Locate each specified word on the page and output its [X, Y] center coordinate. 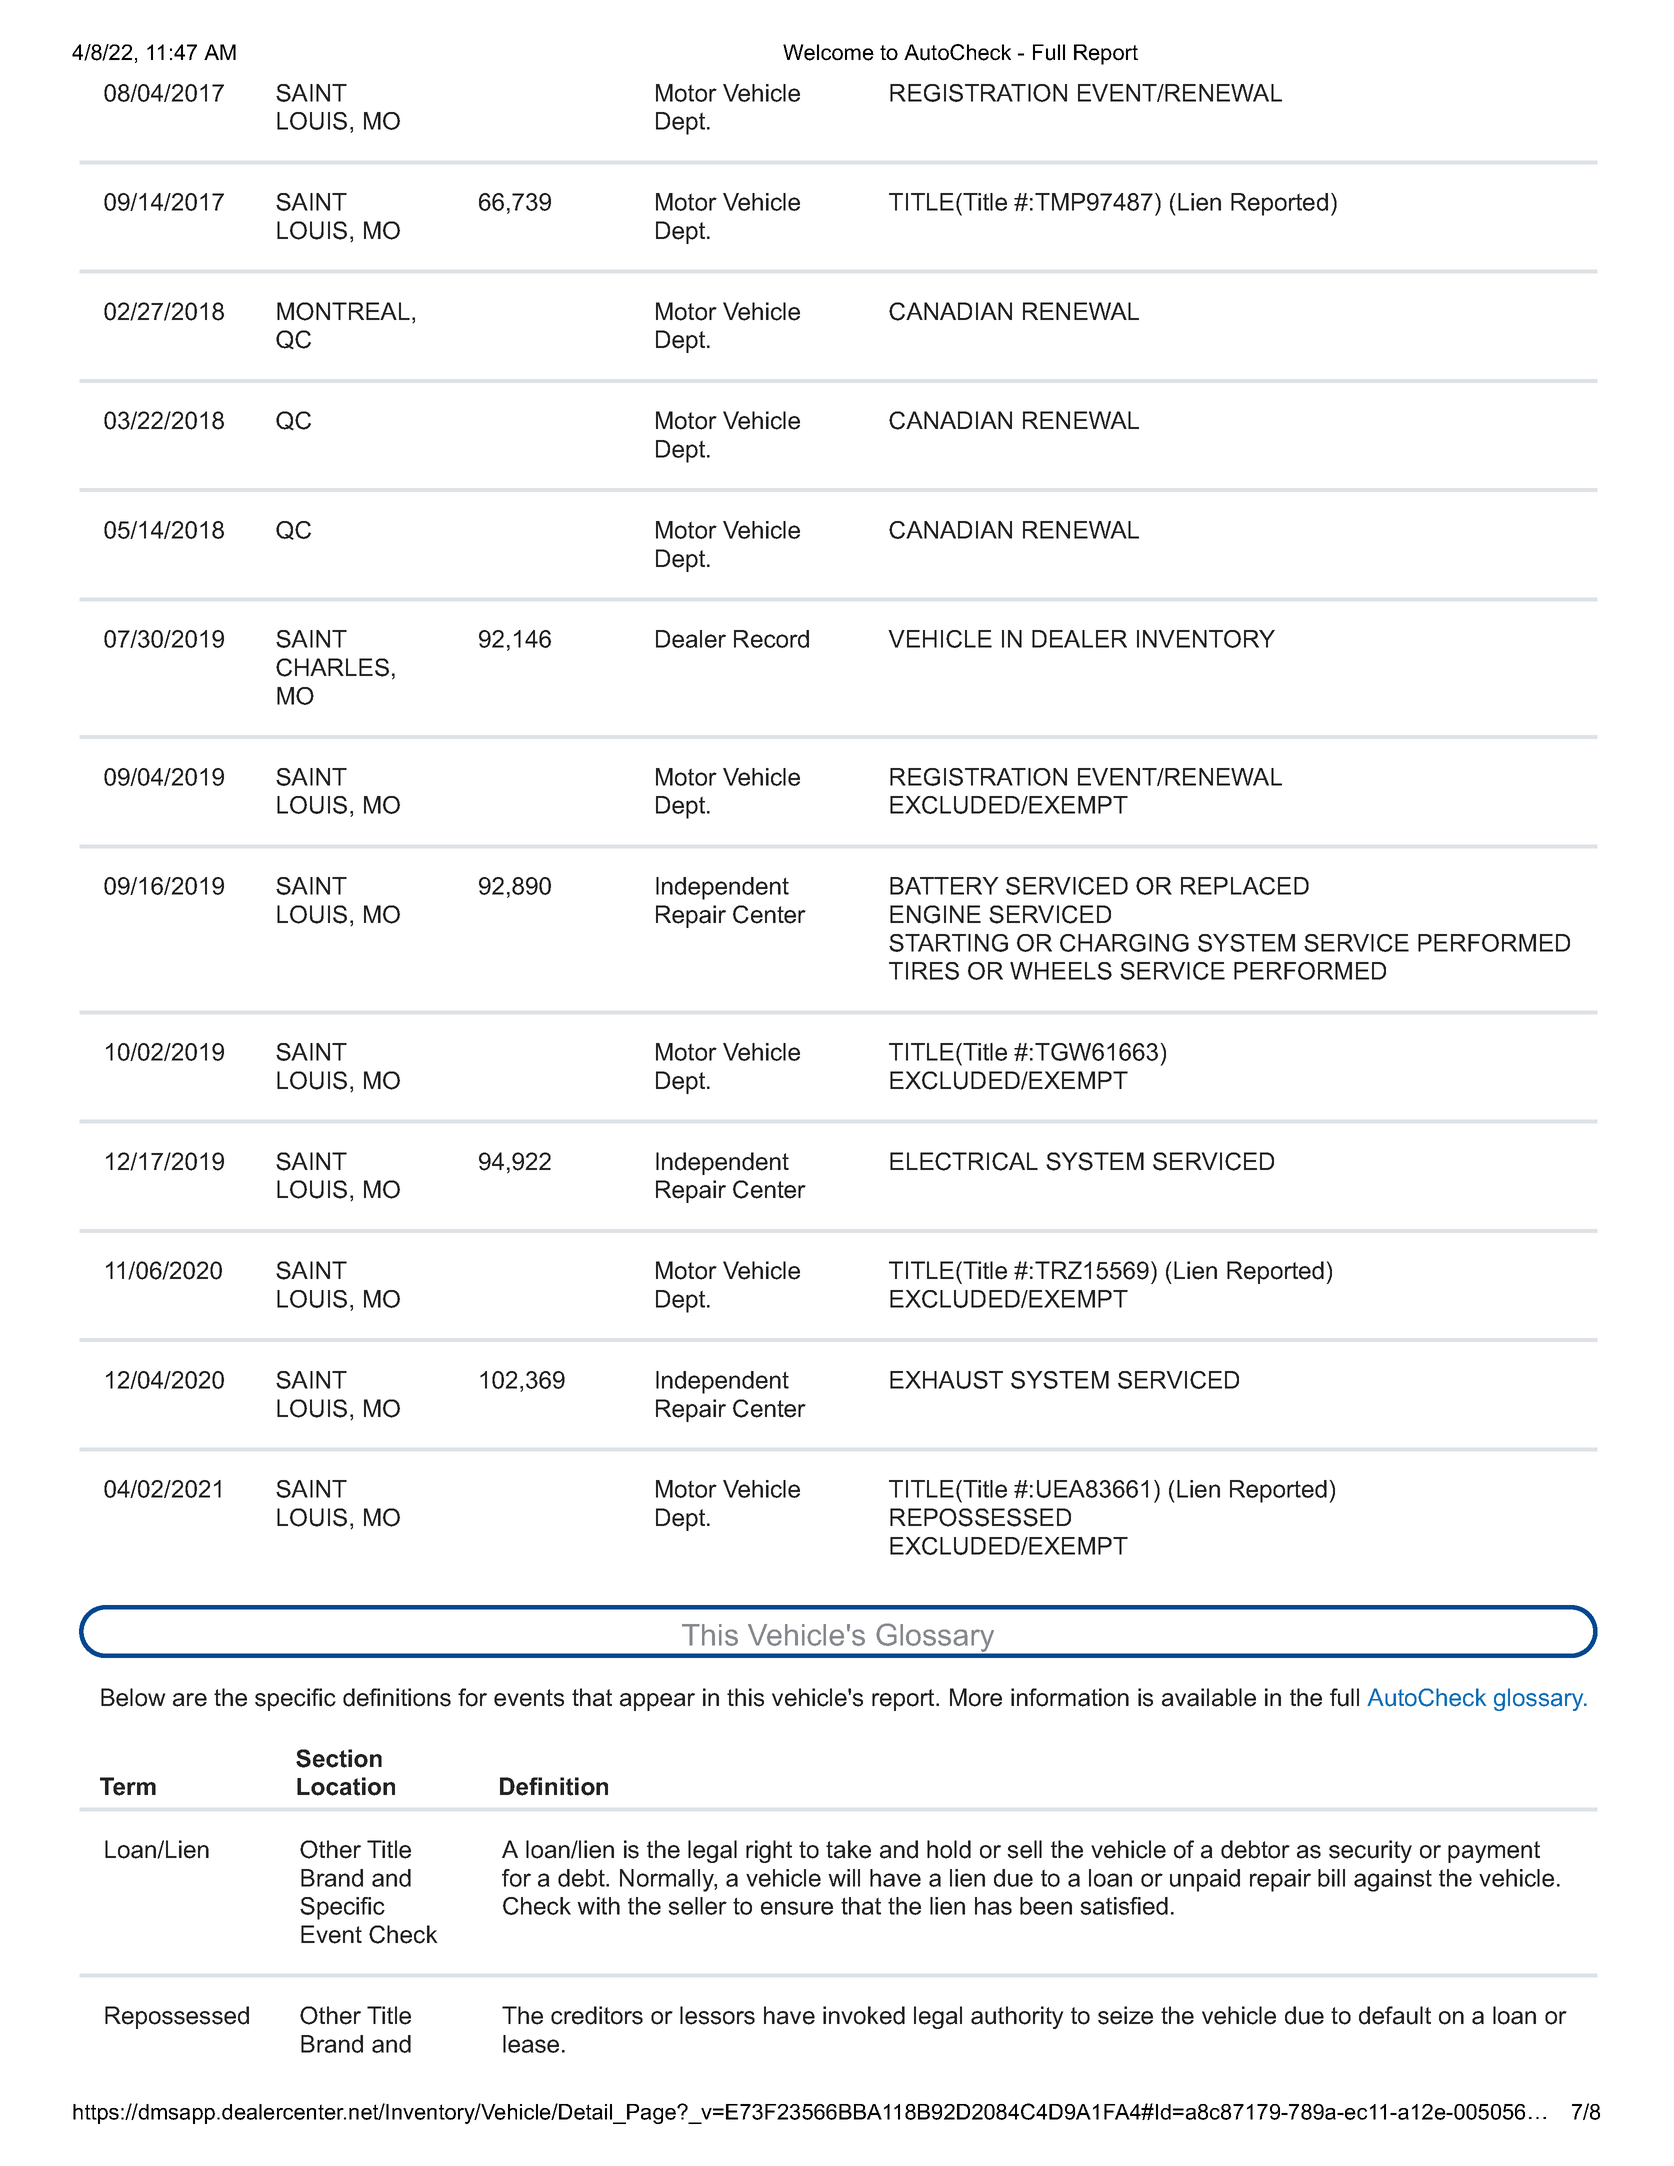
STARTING [948, 943]
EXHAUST [946, 1380]
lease [531, 2044]
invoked [864, 2015]
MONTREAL [343, 311]
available [1209, 1697]
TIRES [924, 971]
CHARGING [1124, 943]
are [190, 1700]
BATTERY [944, 886]
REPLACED [1245, 886]
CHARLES [332, 667]
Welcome [828, 52]
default [1395, 2015]
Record [771, 639]
